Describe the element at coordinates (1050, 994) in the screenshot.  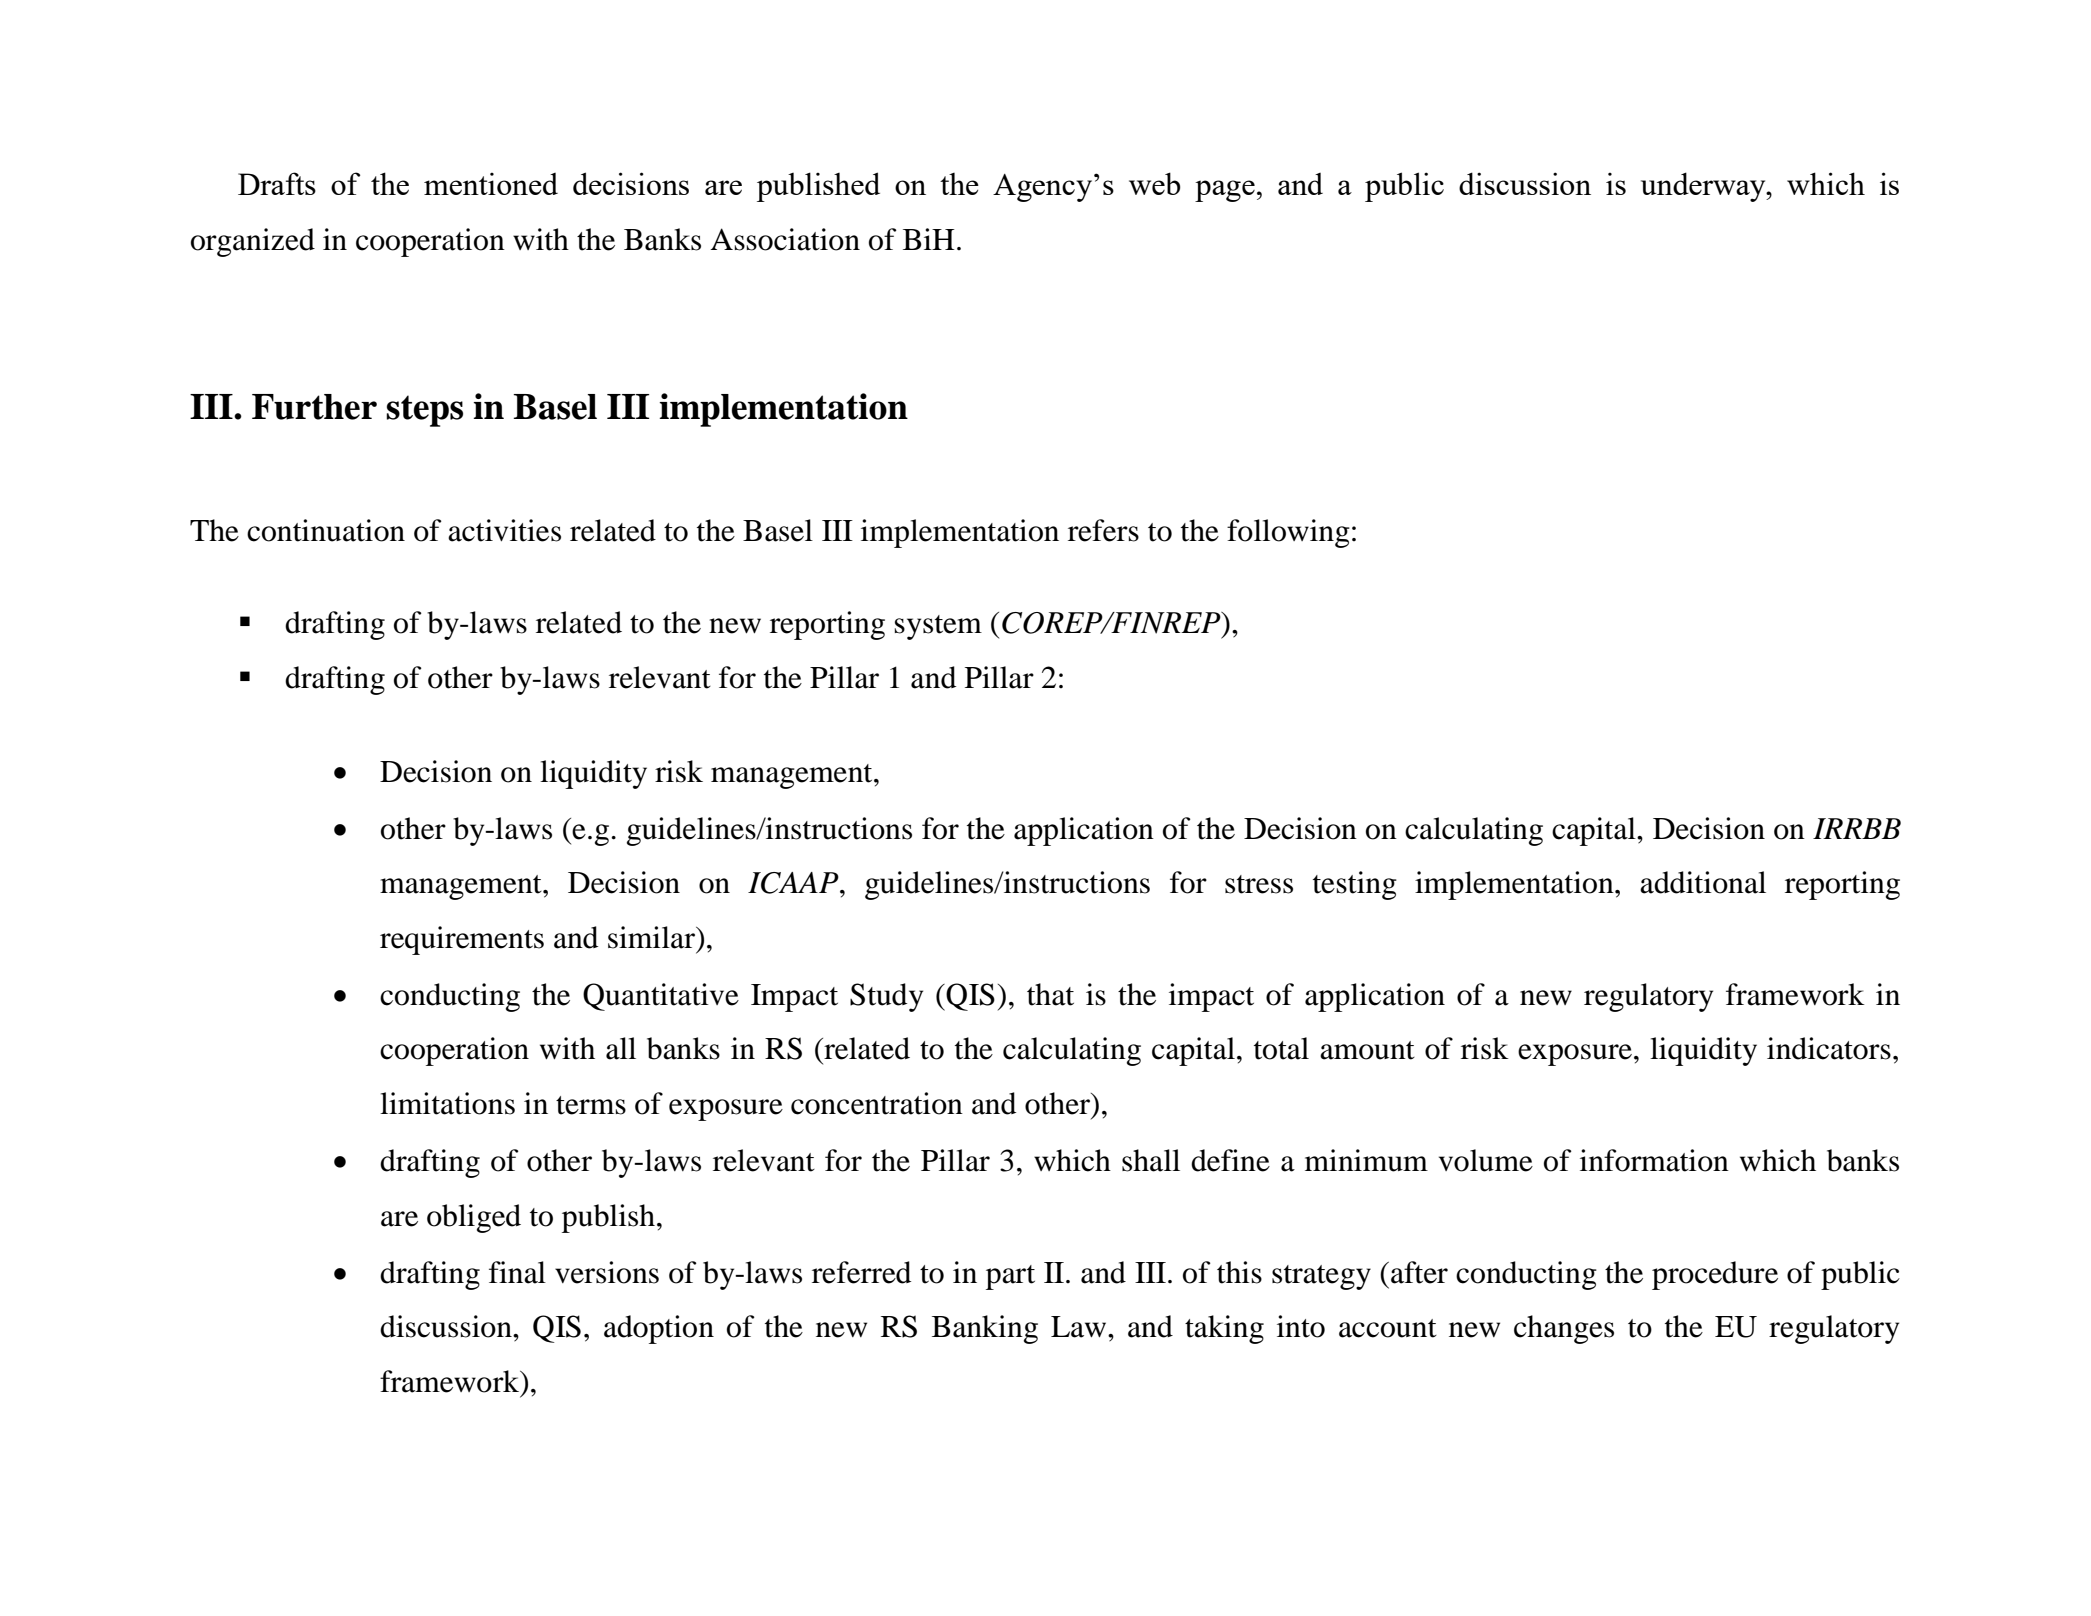
I see `that` at that location.
